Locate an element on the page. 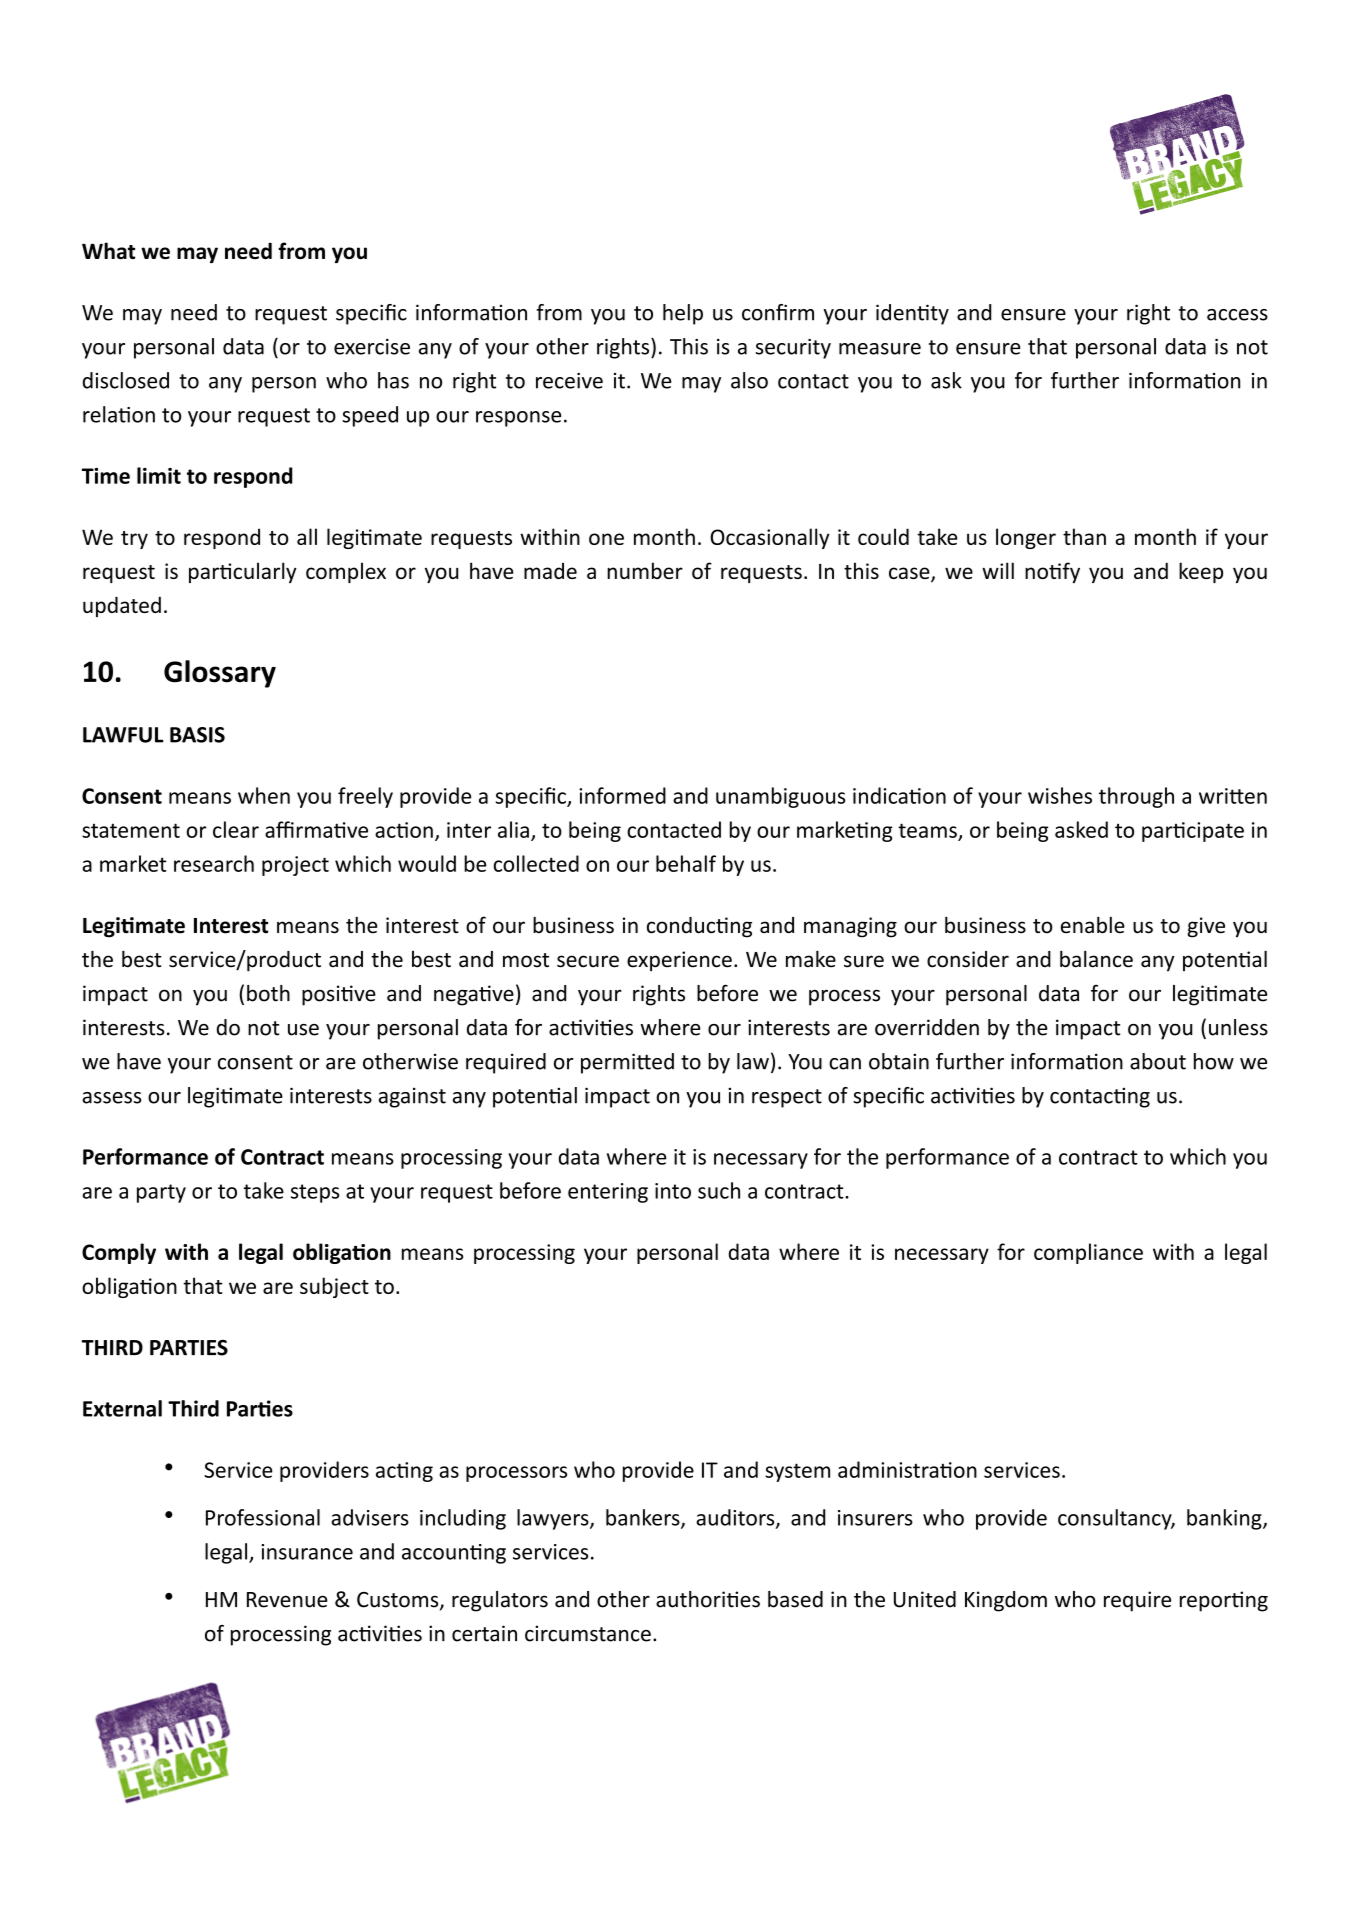  What is located at coordinates (108, 250).
